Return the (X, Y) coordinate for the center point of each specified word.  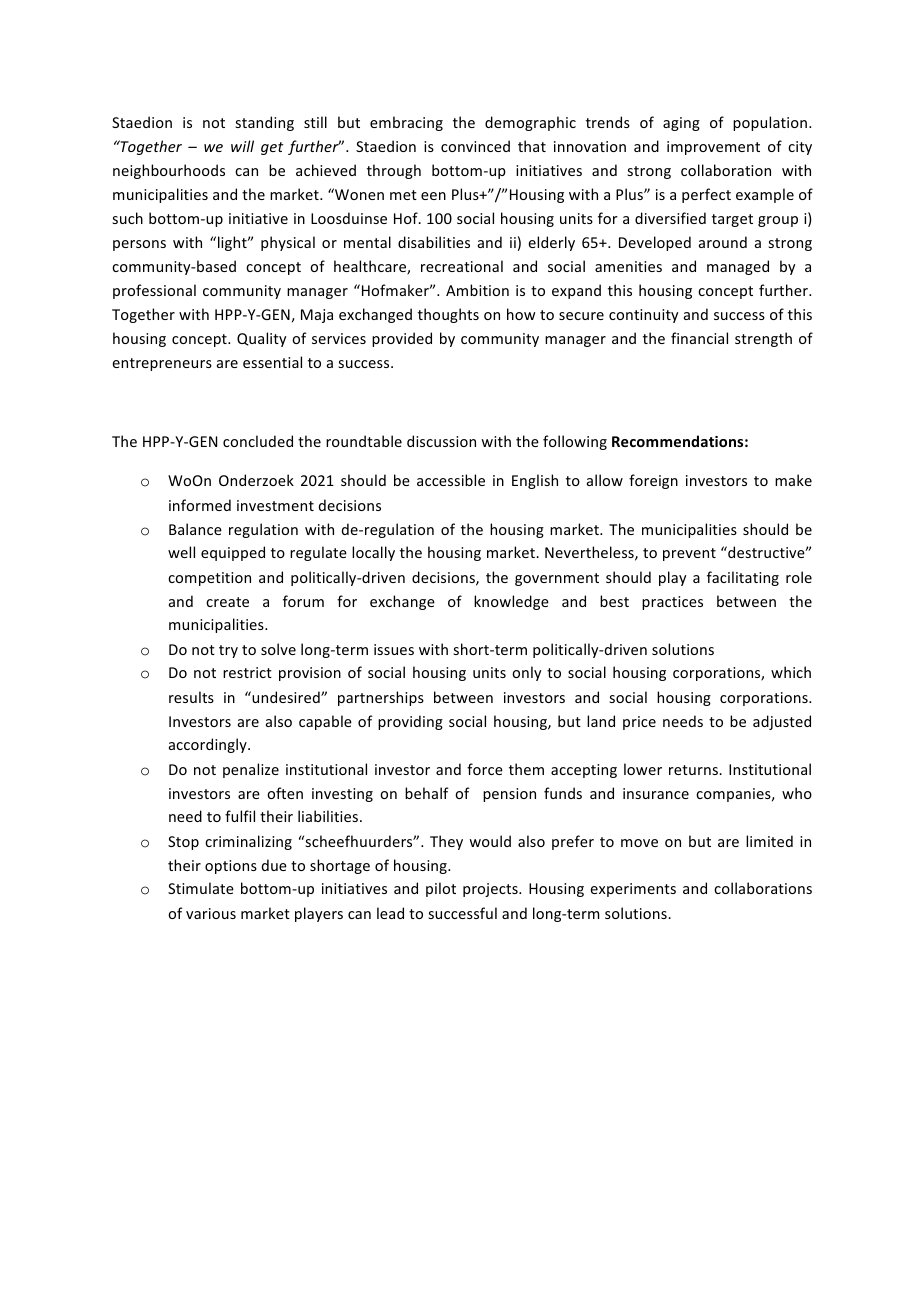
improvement (713, 148)
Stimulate (201, 888)
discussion (441, 441)
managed (738, 267)
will (242, 146)
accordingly (209, 745)
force (485, 769)
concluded (258, 441)
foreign (653, 481)
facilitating (743, 578)
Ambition (477, 290)
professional (154, 291)
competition (209, 579)
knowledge (511, 602)
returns (694, 770)
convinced (475, 146)
